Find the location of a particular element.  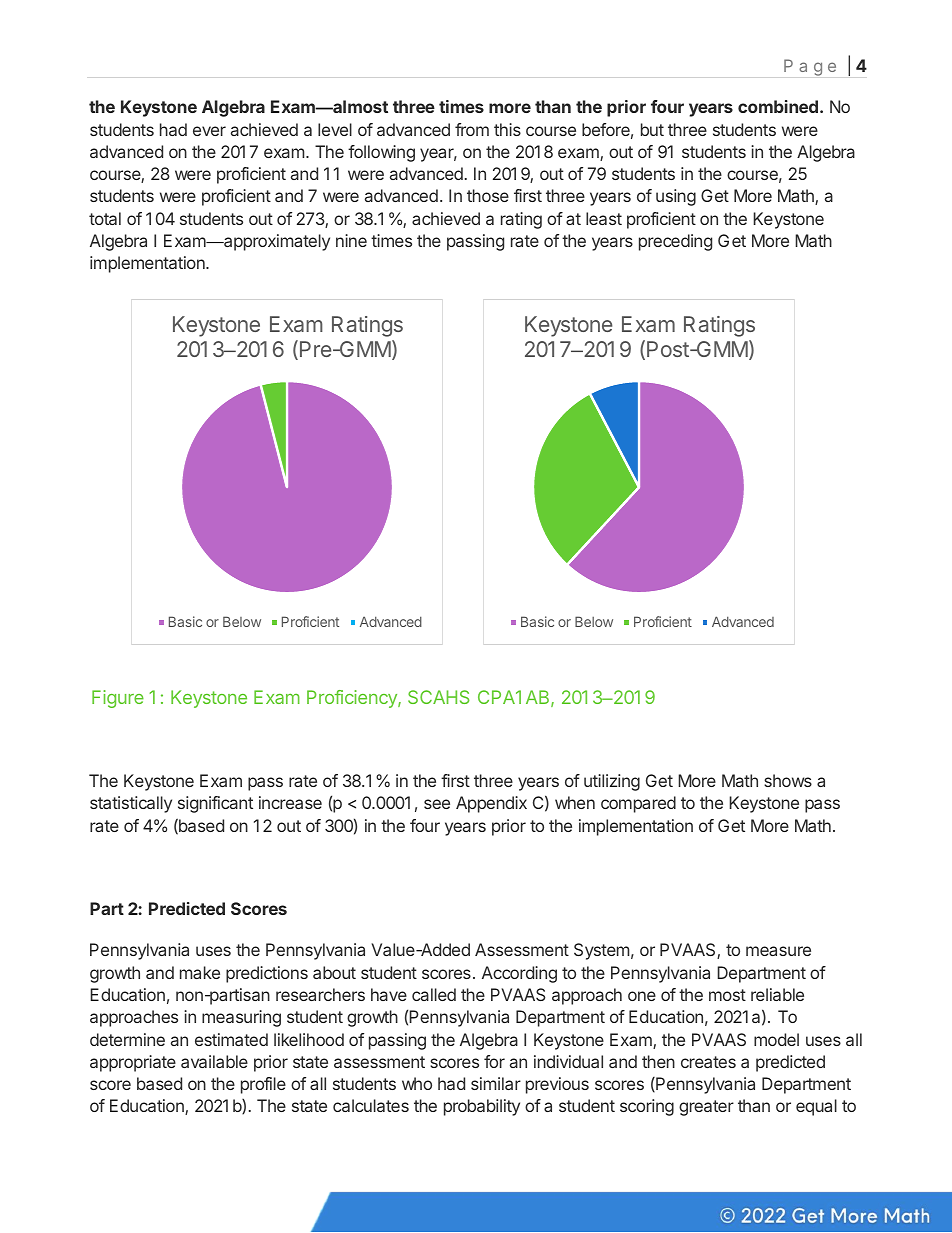

shows is located at coordinates (788, 780).
